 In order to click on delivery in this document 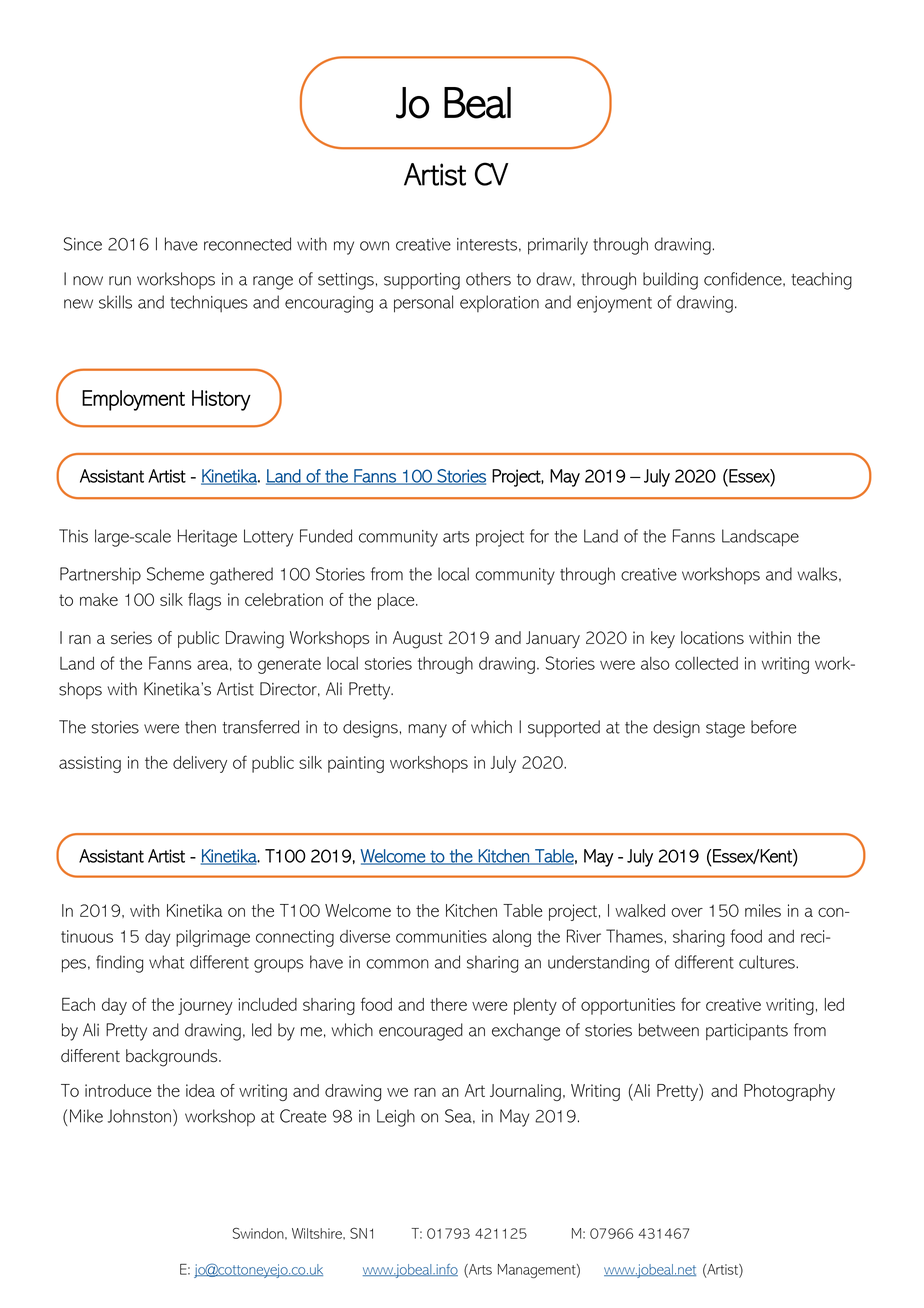, I will do `click(200, 764)`.
